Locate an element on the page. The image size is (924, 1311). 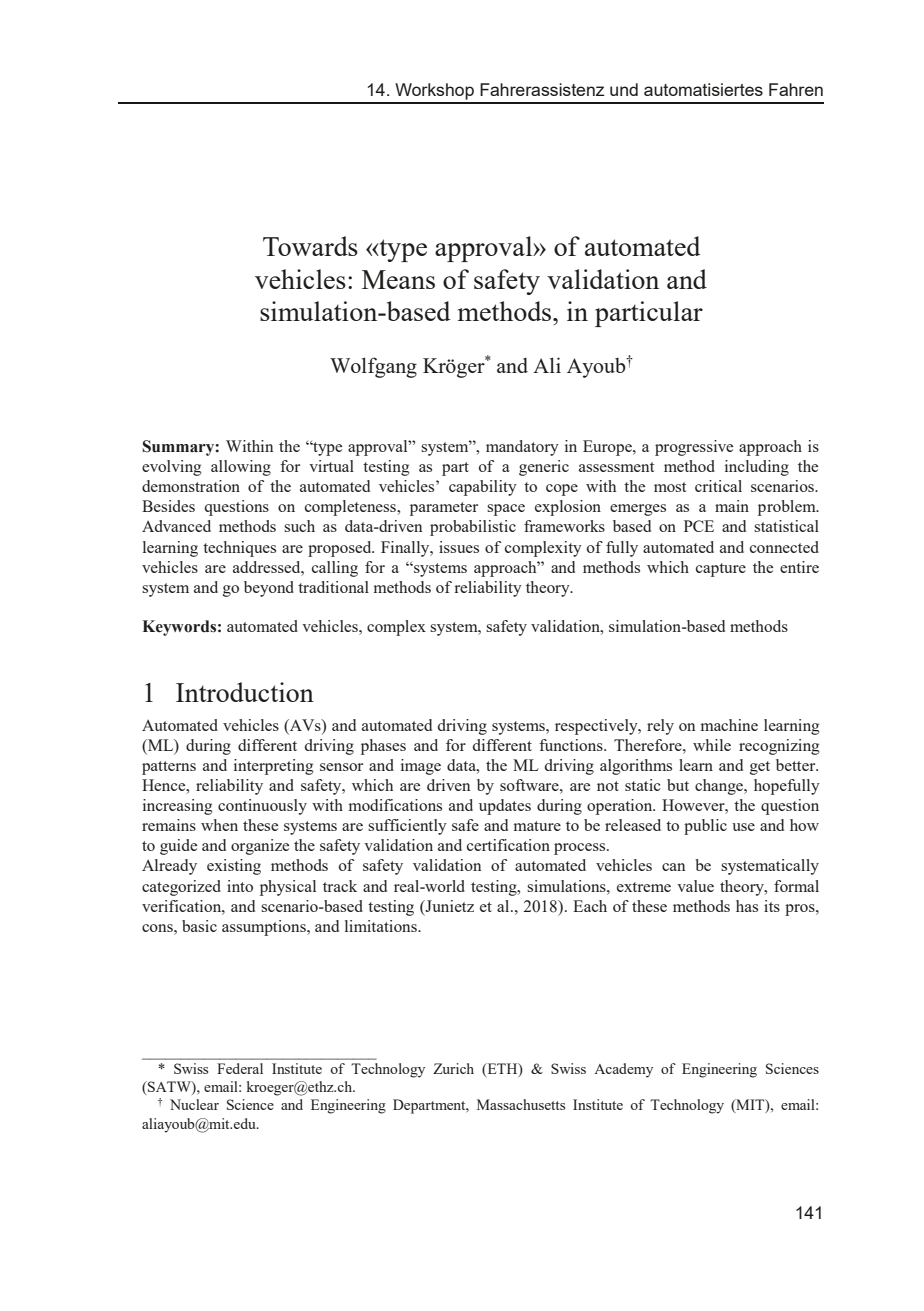
und is located at coordinates (624, 89).
